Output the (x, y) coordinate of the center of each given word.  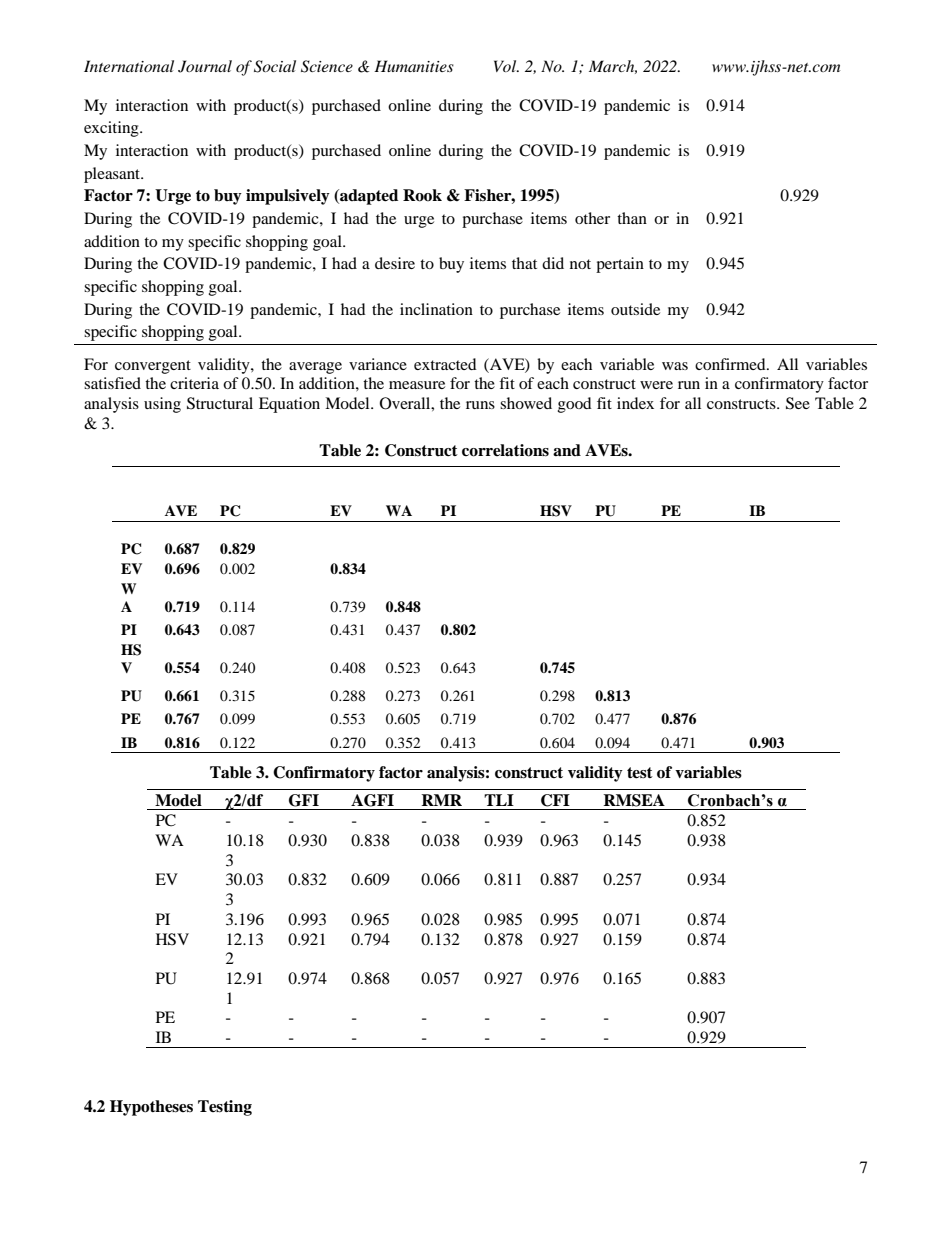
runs (480, 405)
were (656, 385)
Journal (205, 66)
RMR (441, 800)
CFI (555, 800)
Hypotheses (151, 1108)
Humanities (414, 66)
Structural (220, 403)
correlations (505, 450)
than (632, 218)
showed (526, 403)
